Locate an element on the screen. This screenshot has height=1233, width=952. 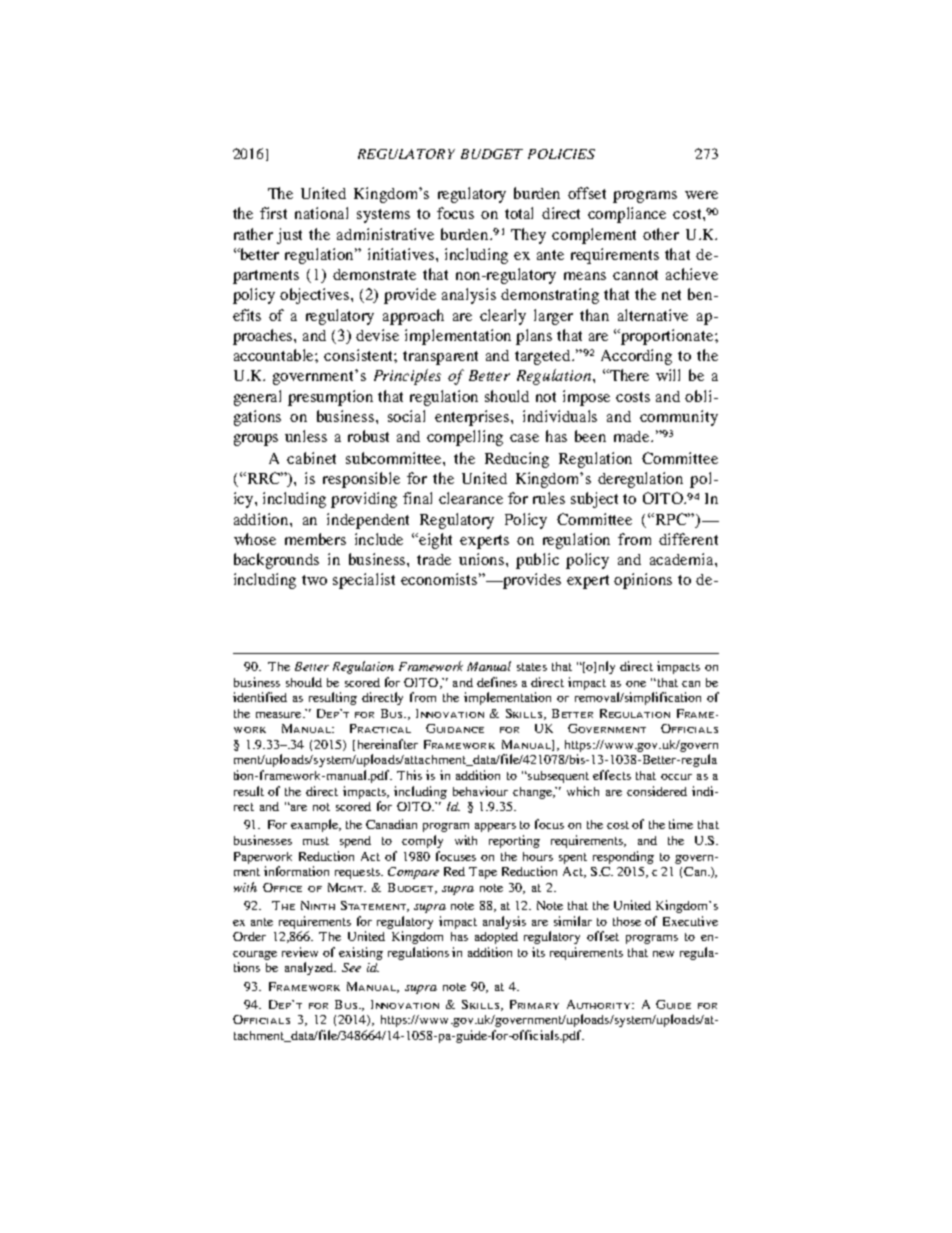
total is located at coordinates (519, 213).
